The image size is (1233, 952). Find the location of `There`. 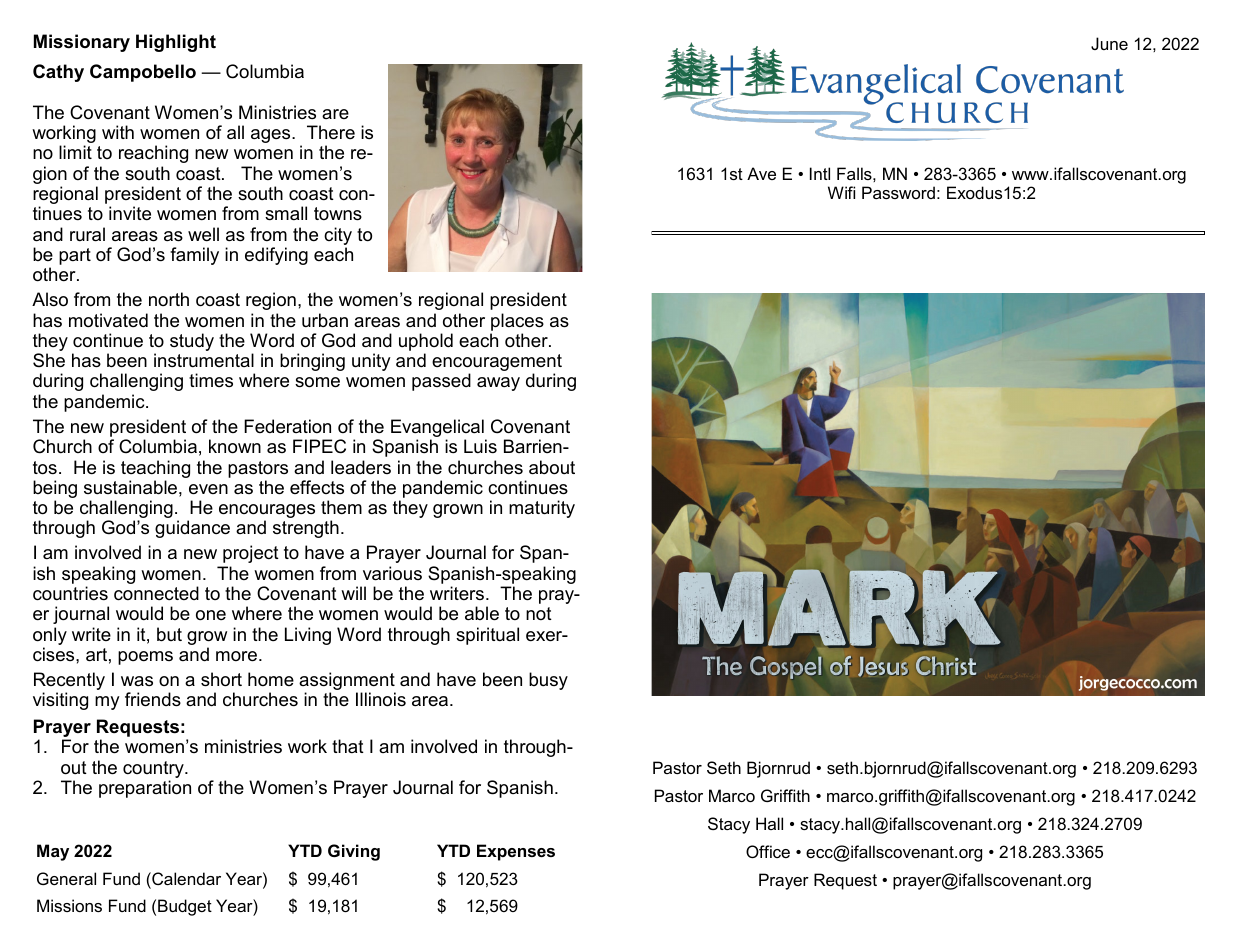

There is located at coordinates (331, 132).
